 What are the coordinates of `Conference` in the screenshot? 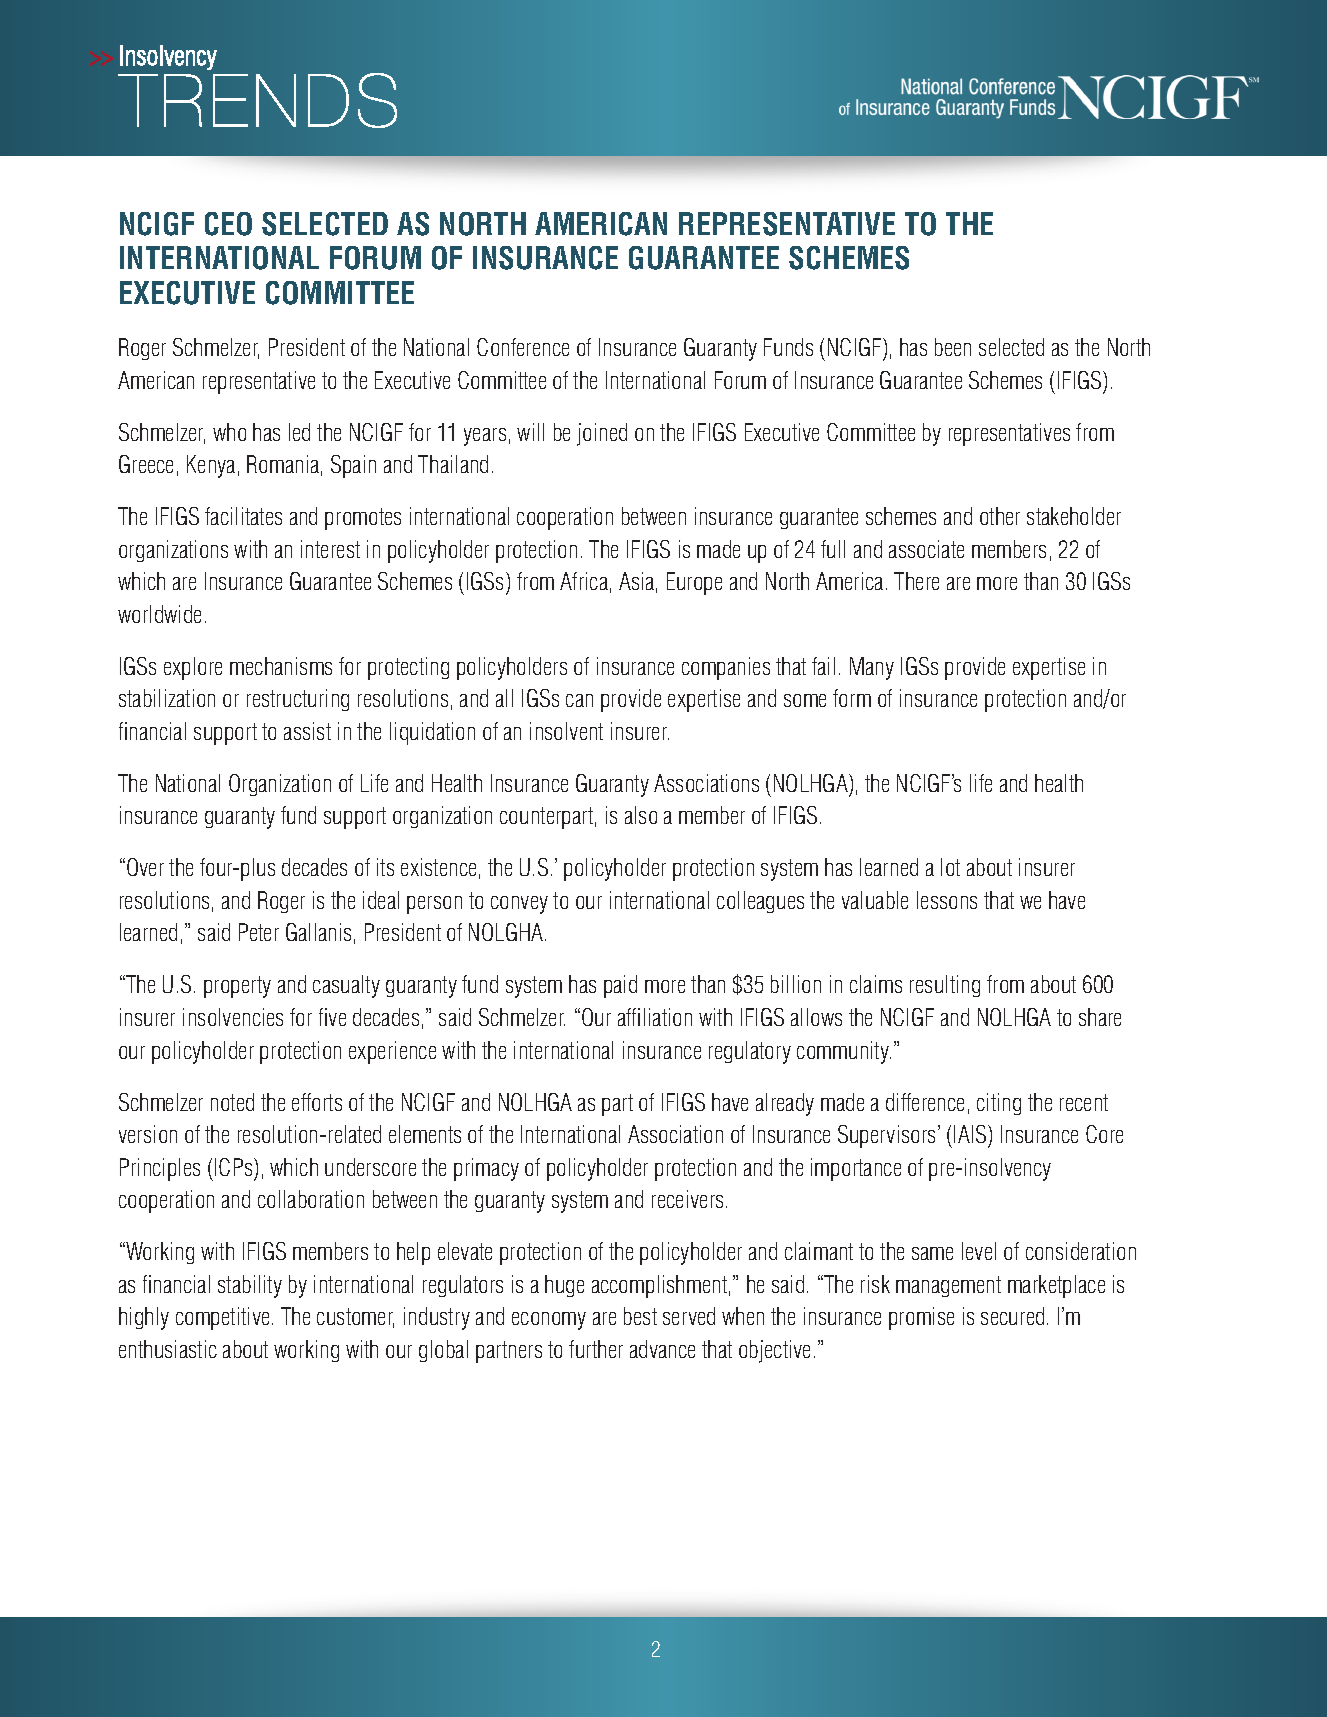 It's located at (523, 347).
